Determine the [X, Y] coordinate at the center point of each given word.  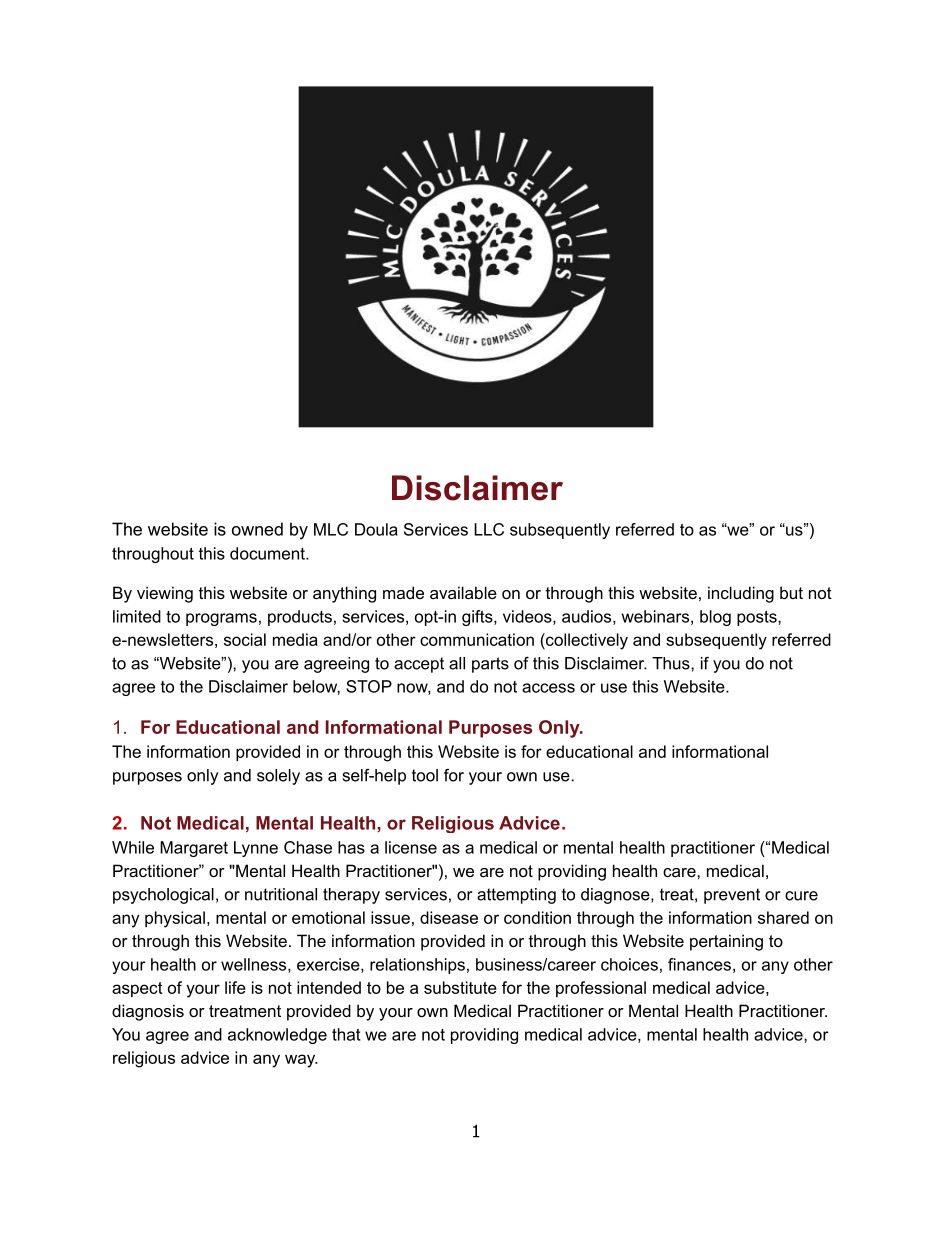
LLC [489, 529]
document [268, 553]
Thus [672, 663]
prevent [732, 896]
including [741, 594]
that [346, 1034]
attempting [516, 896]
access [548, 688]
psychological [163, 896]
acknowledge [277, 1036]
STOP [369, 686]
